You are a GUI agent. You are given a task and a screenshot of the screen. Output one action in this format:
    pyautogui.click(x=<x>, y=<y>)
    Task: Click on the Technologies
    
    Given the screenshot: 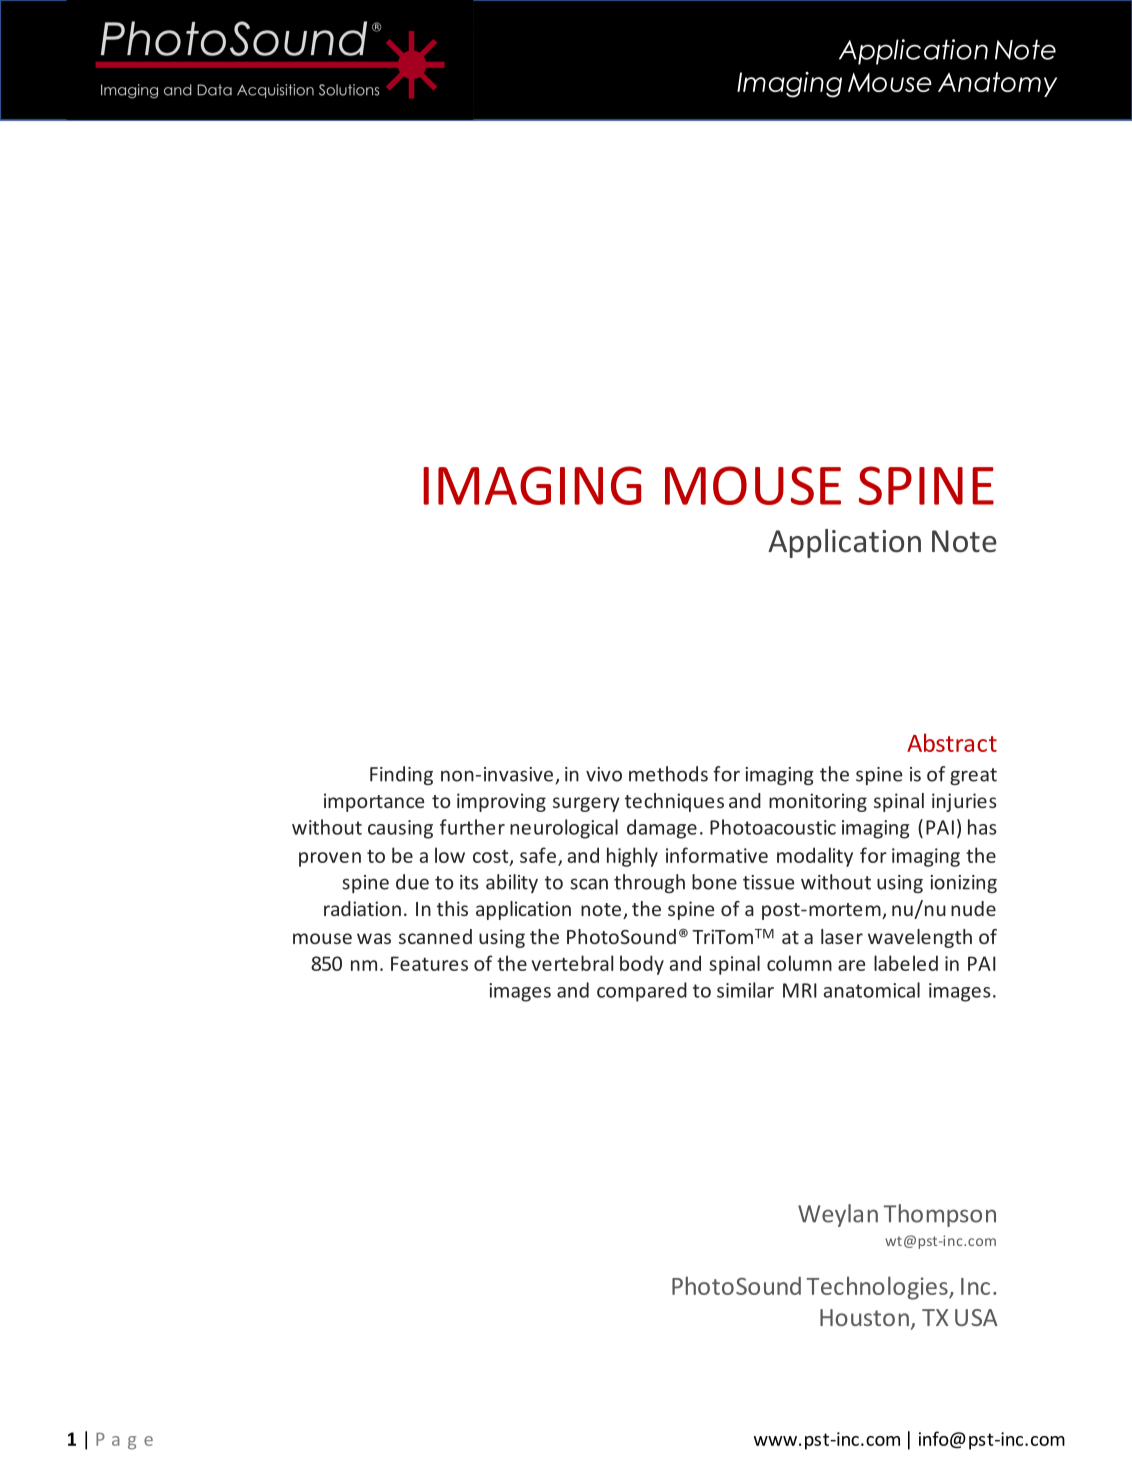 What is the action you would take?
    pyautogui.click(x=878, y=1288)
